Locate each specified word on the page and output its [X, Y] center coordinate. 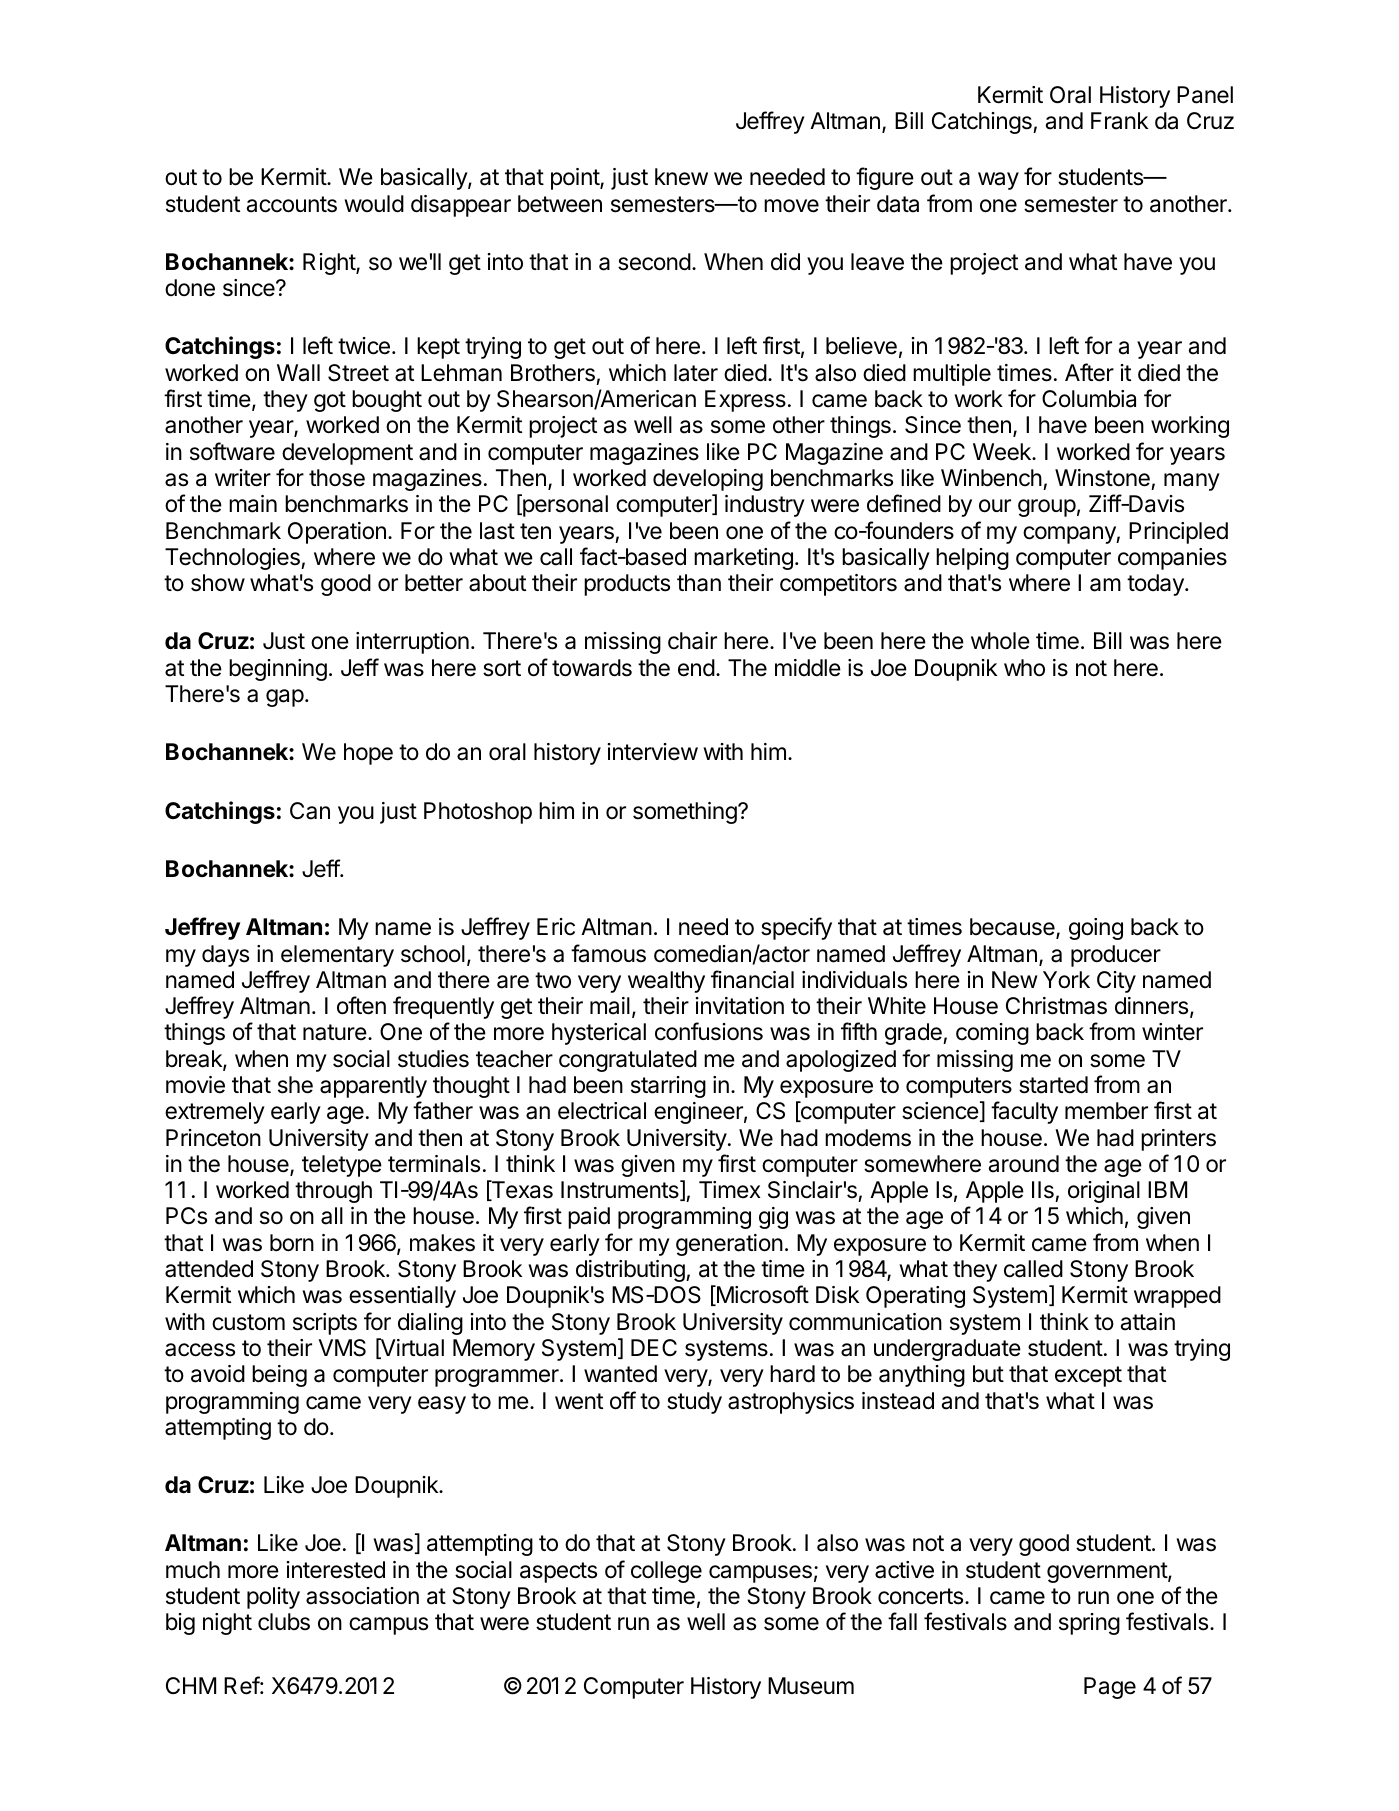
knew [681, 177]
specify [796, 928]
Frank [1119, 121]
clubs [284, 1622]
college [666, 1572]
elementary [337, 956]
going [1096, 929]
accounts [292, 204]
